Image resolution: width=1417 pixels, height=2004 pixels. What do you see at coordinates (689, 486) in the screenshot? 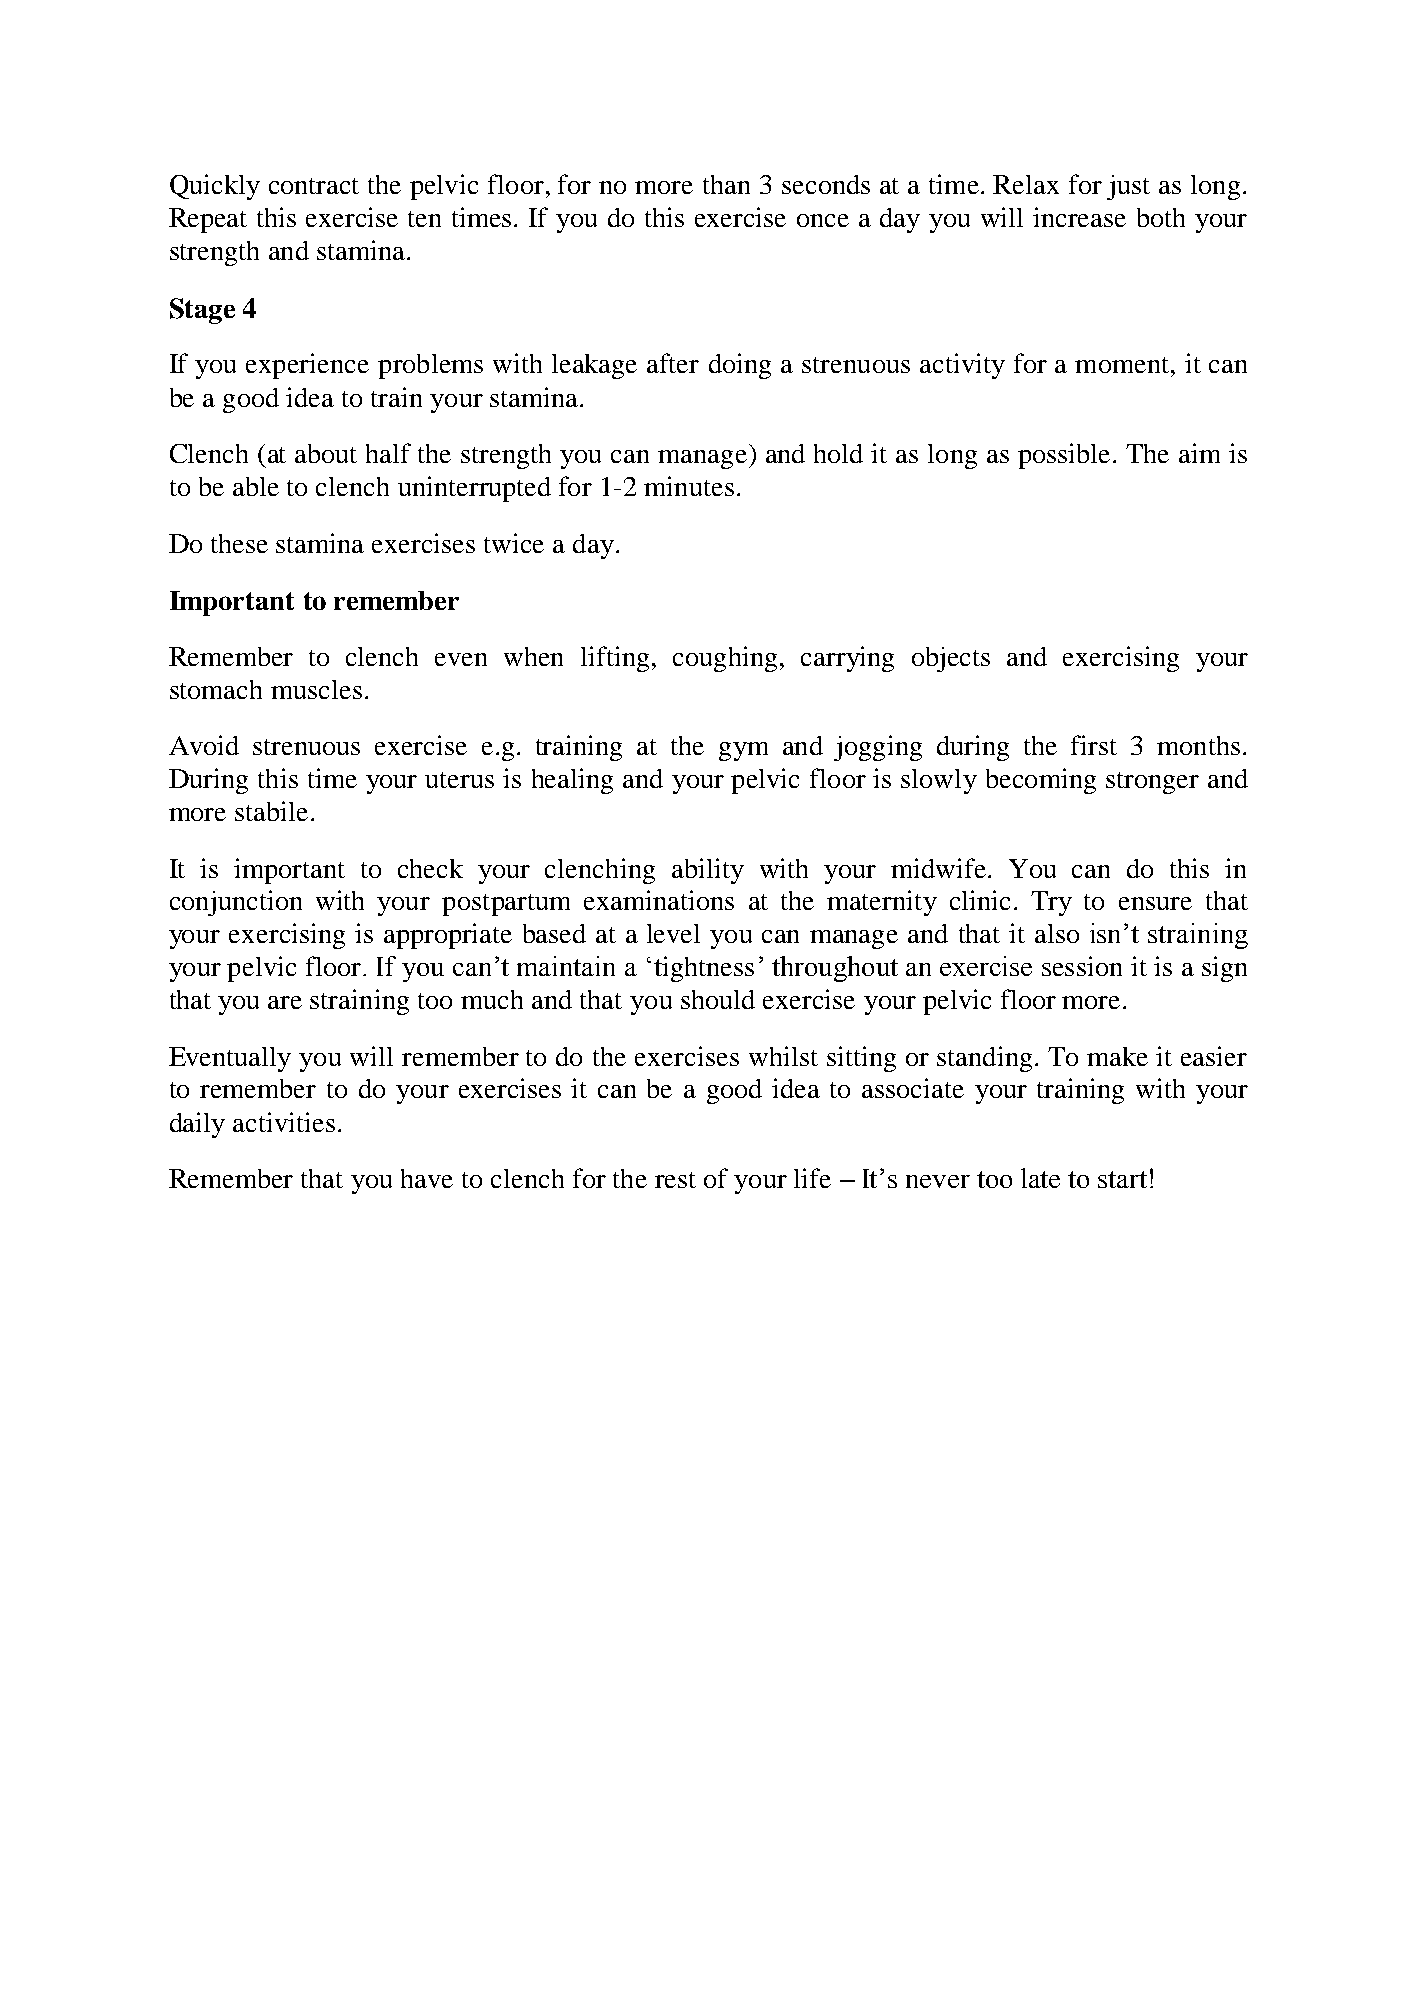
I see `minutes` at bounding box center [689, 486].
